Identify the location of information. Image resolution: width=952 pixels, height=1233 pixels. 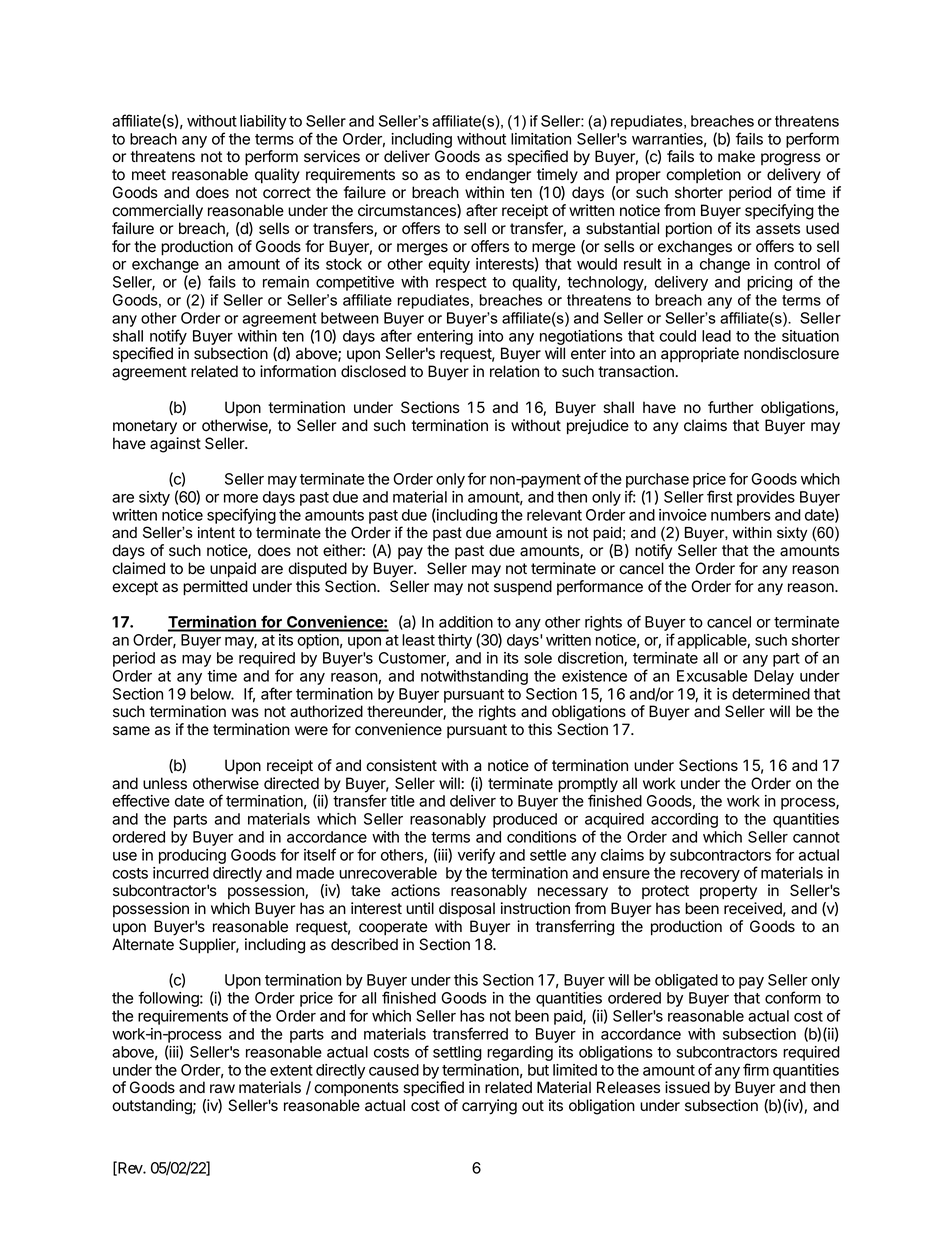
(298, 371).
